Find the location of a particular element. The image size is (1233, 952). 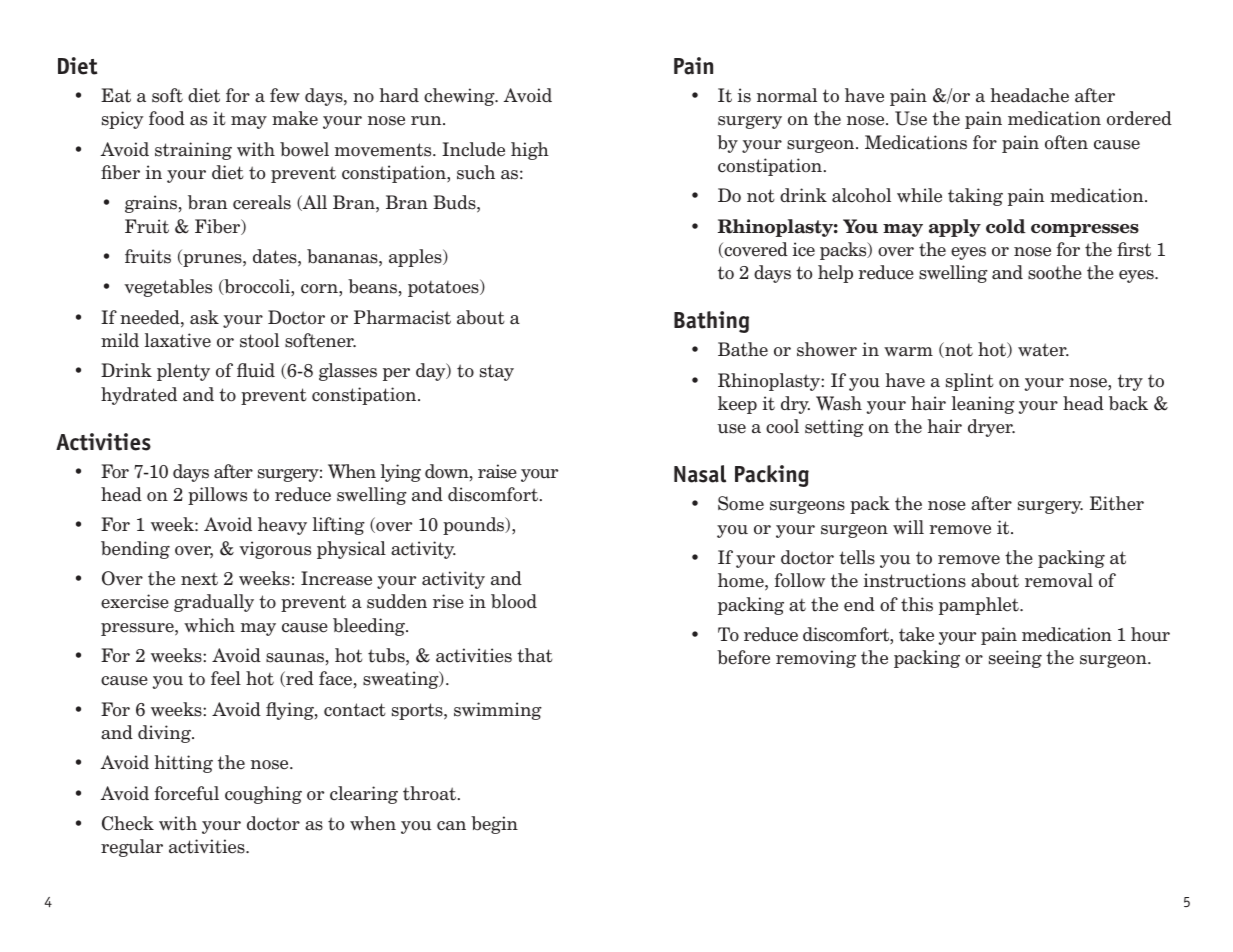

Bathing is located at coordinates (711, 322).
